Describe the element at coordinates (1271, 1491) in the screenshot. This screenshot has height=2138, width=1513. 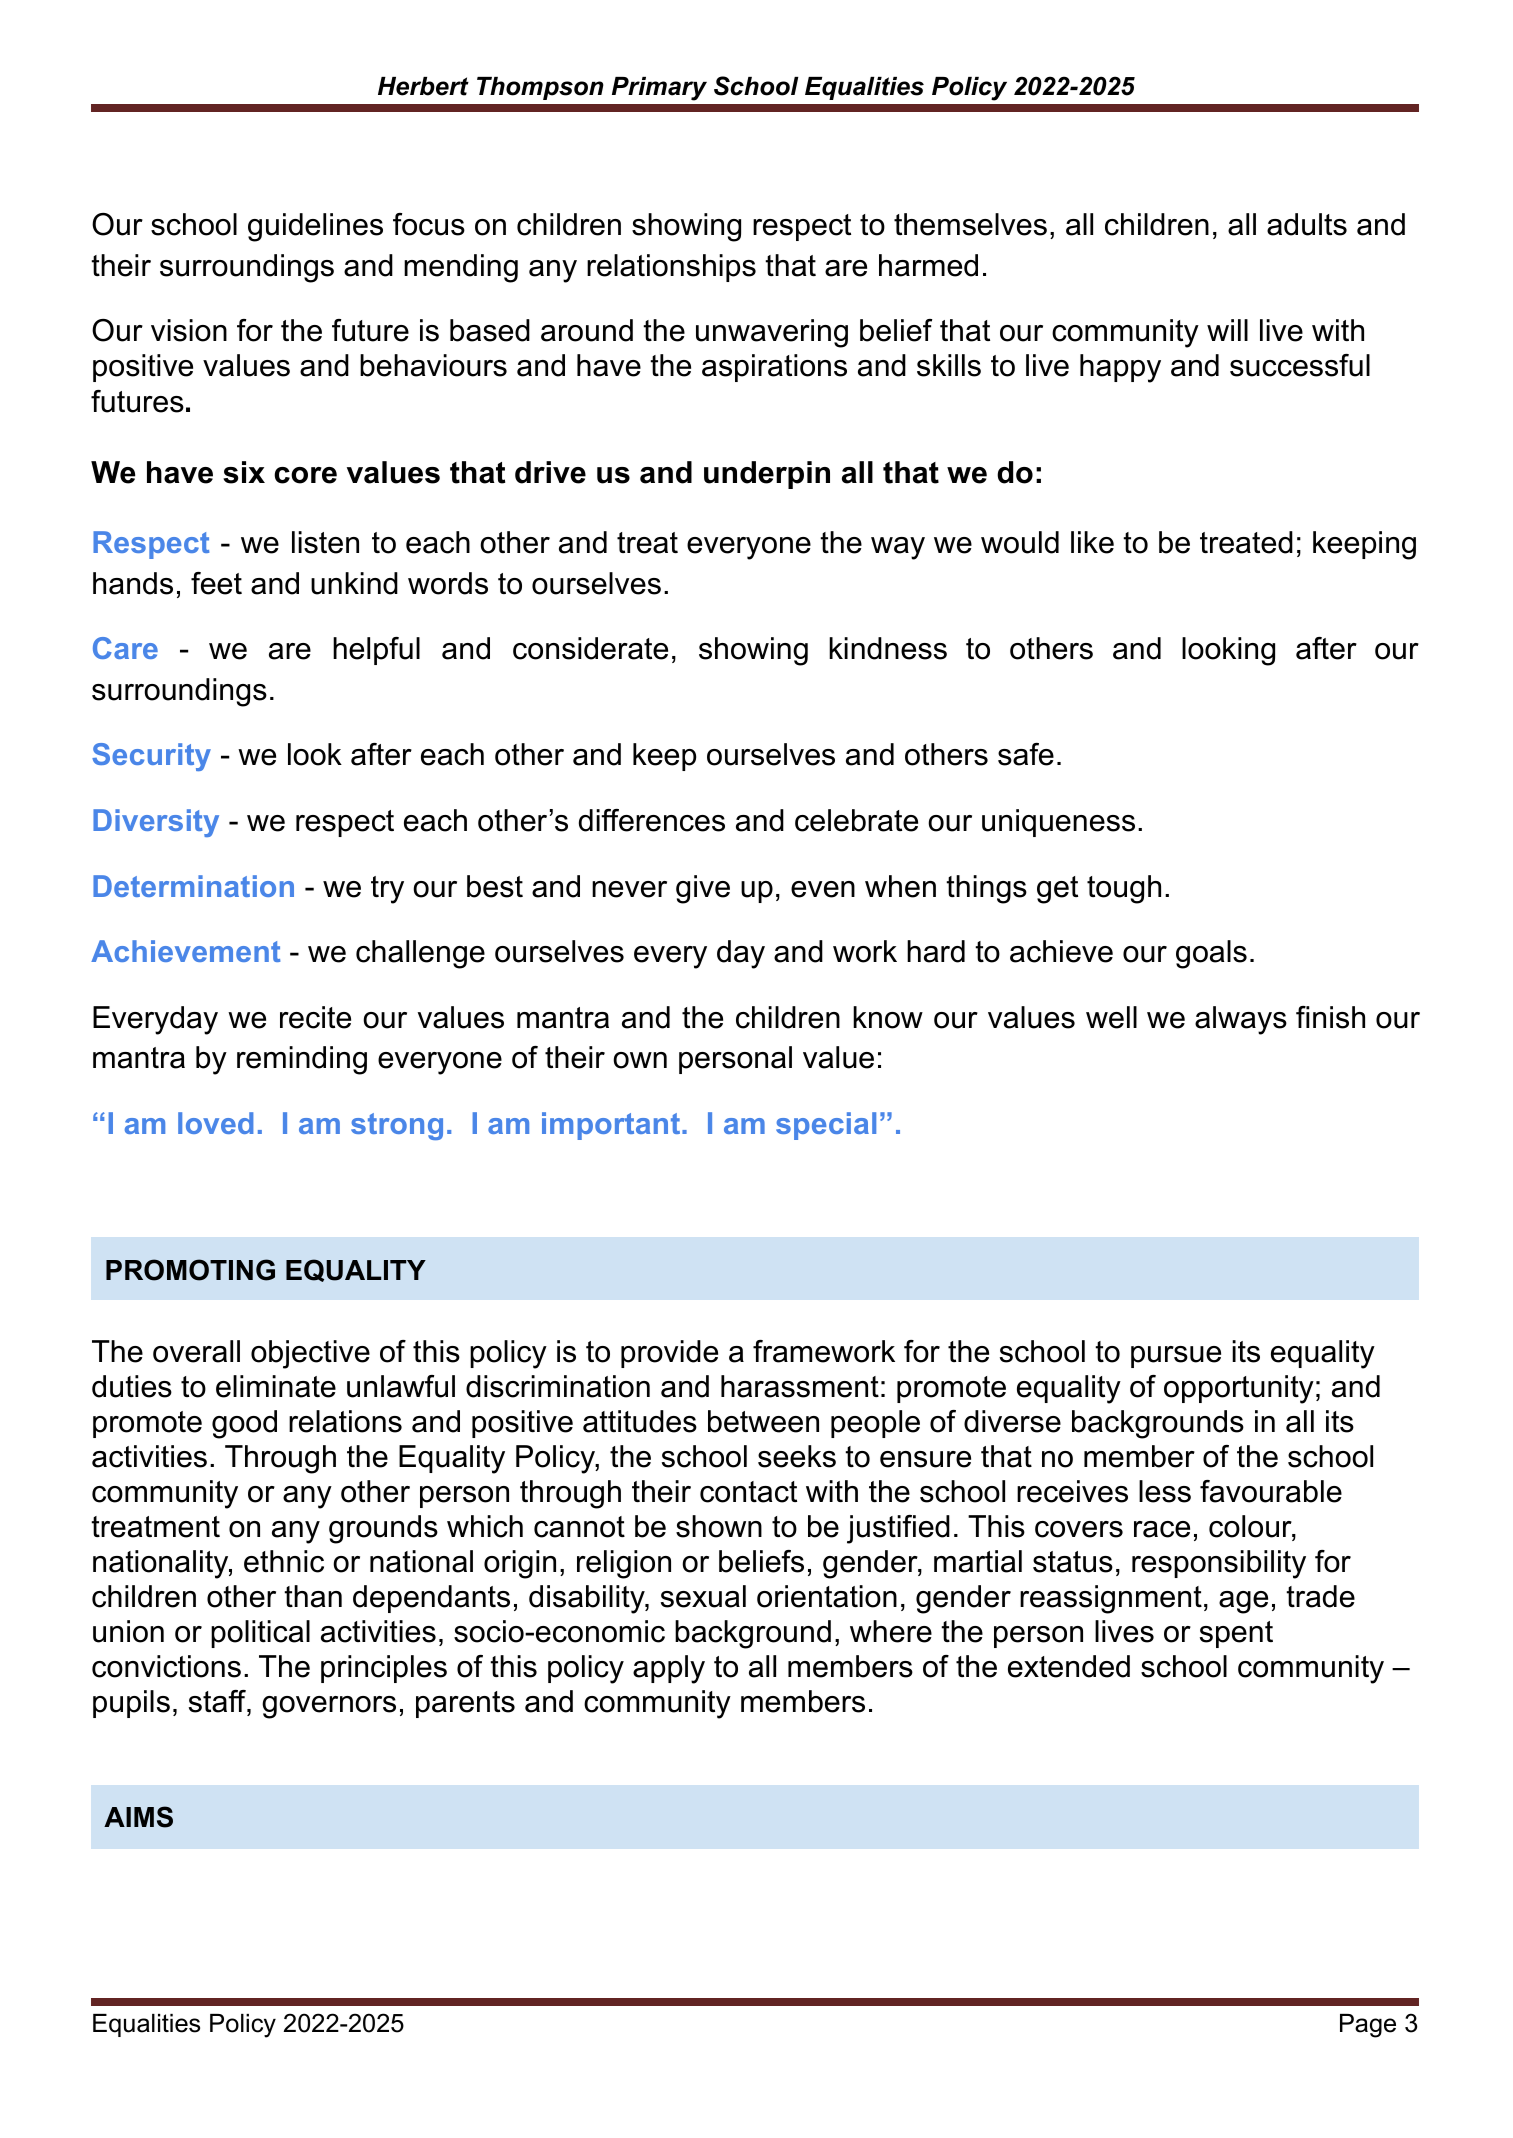
I see `favourable` at that location.
